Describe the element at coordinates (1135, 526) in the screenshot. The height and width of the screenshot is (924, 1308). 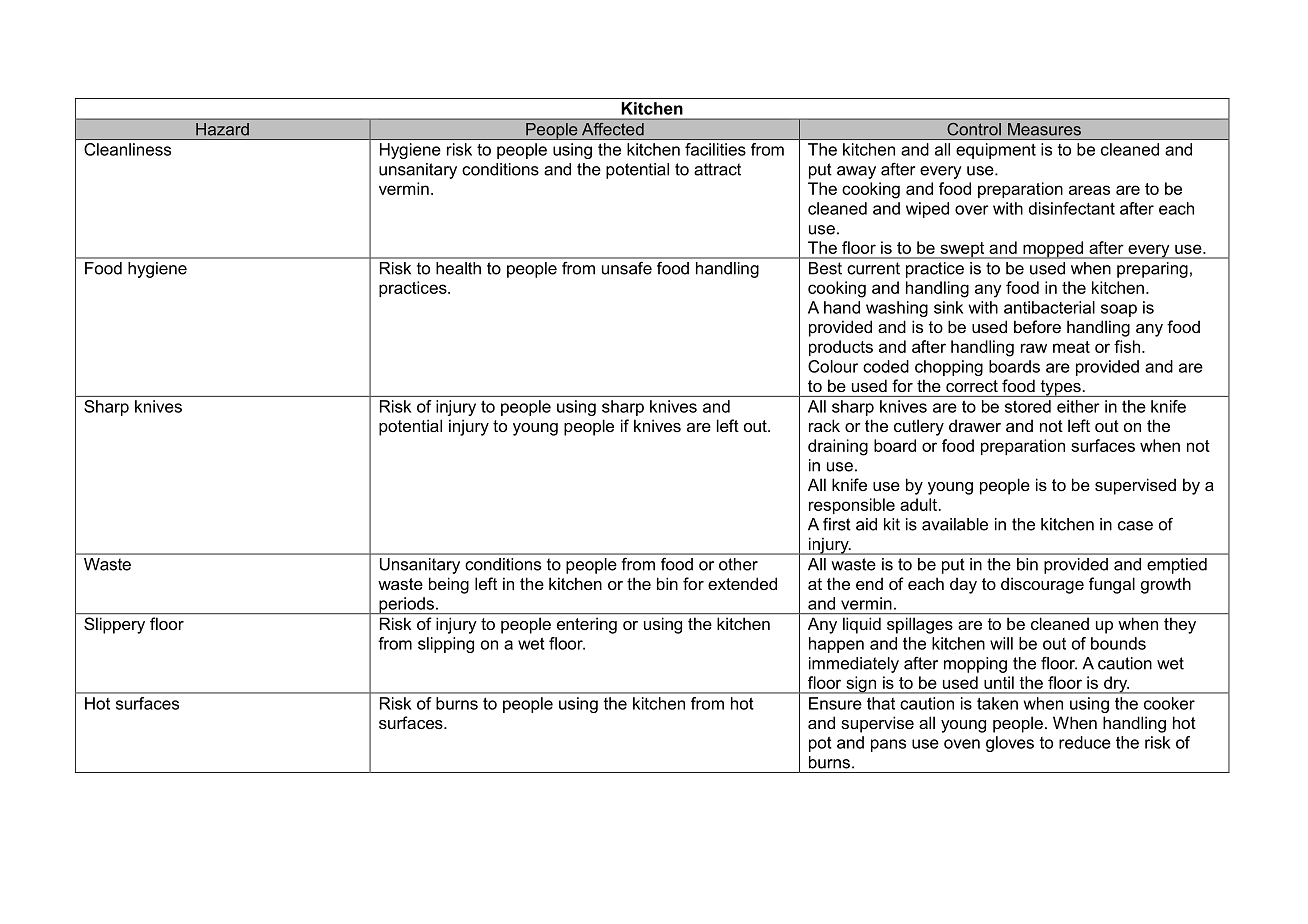
I see `case` at that location.
